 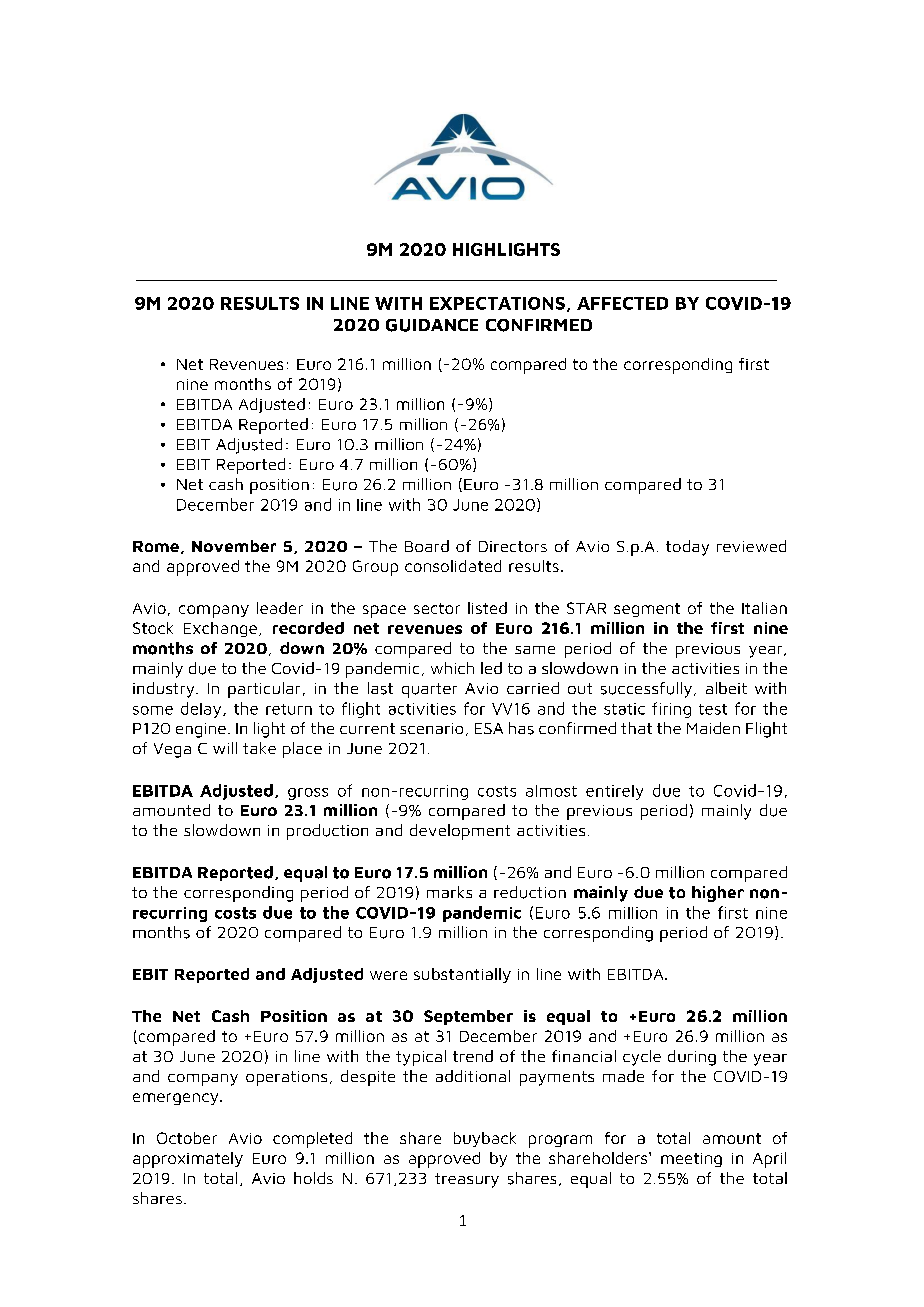 What do you see at coordinates (427, 546) in the screenshot?
I see `Board` at bounding box center [427, 546].
